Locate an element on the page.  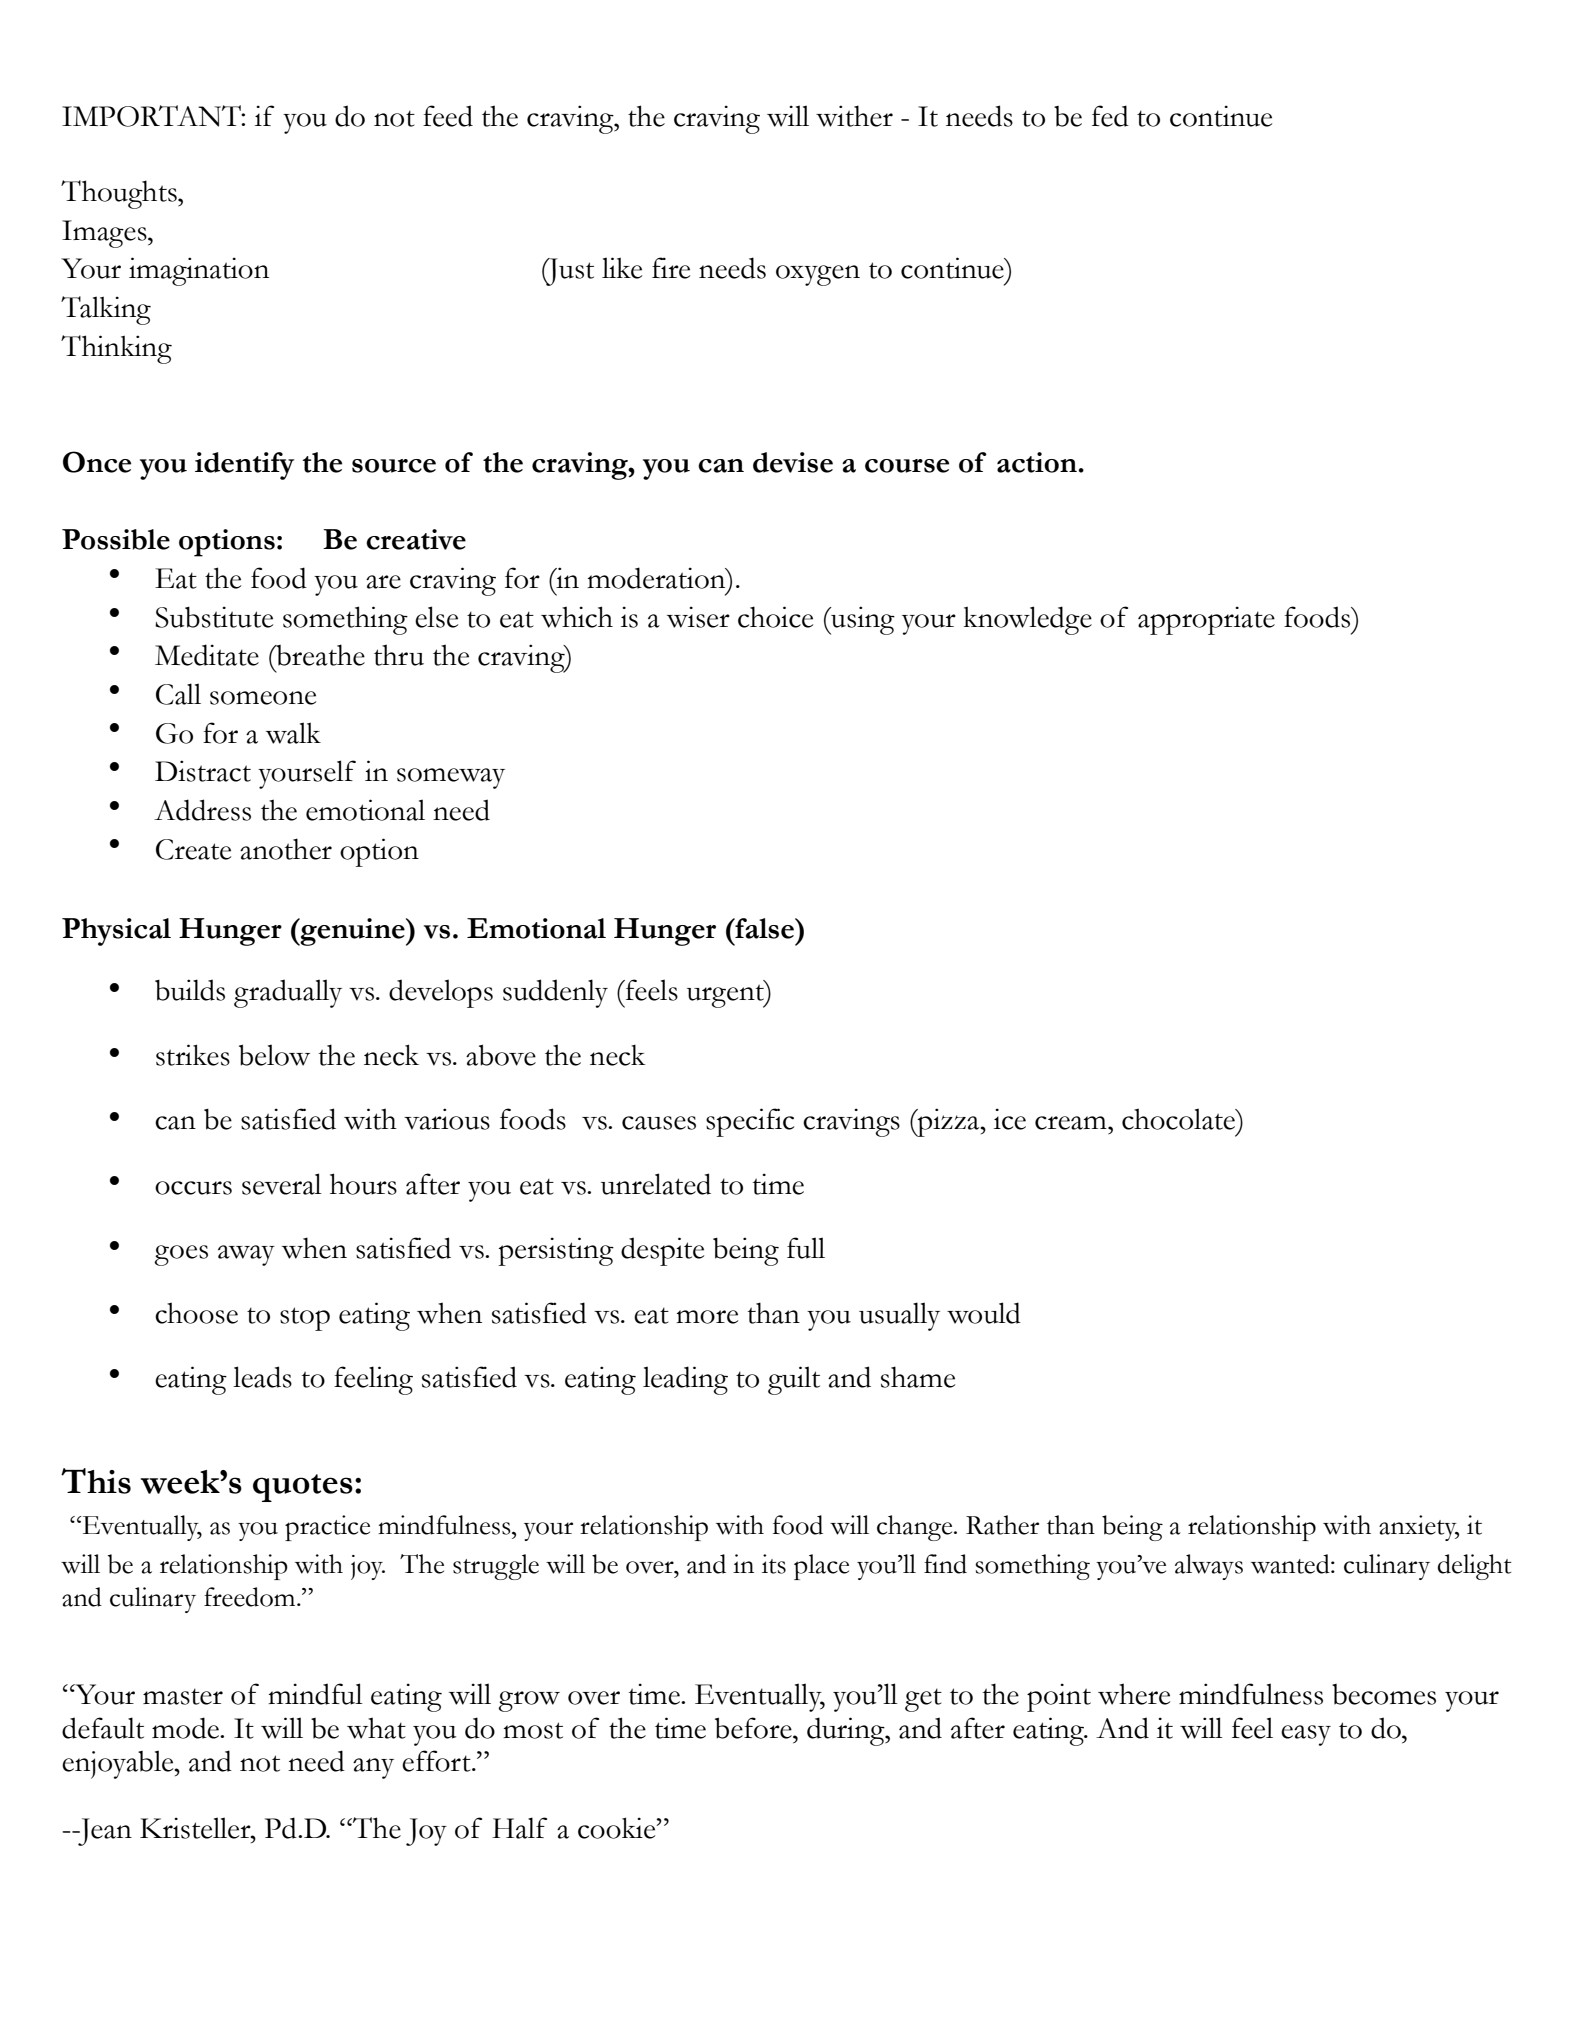
any is located at coordinates (373, 1768).
